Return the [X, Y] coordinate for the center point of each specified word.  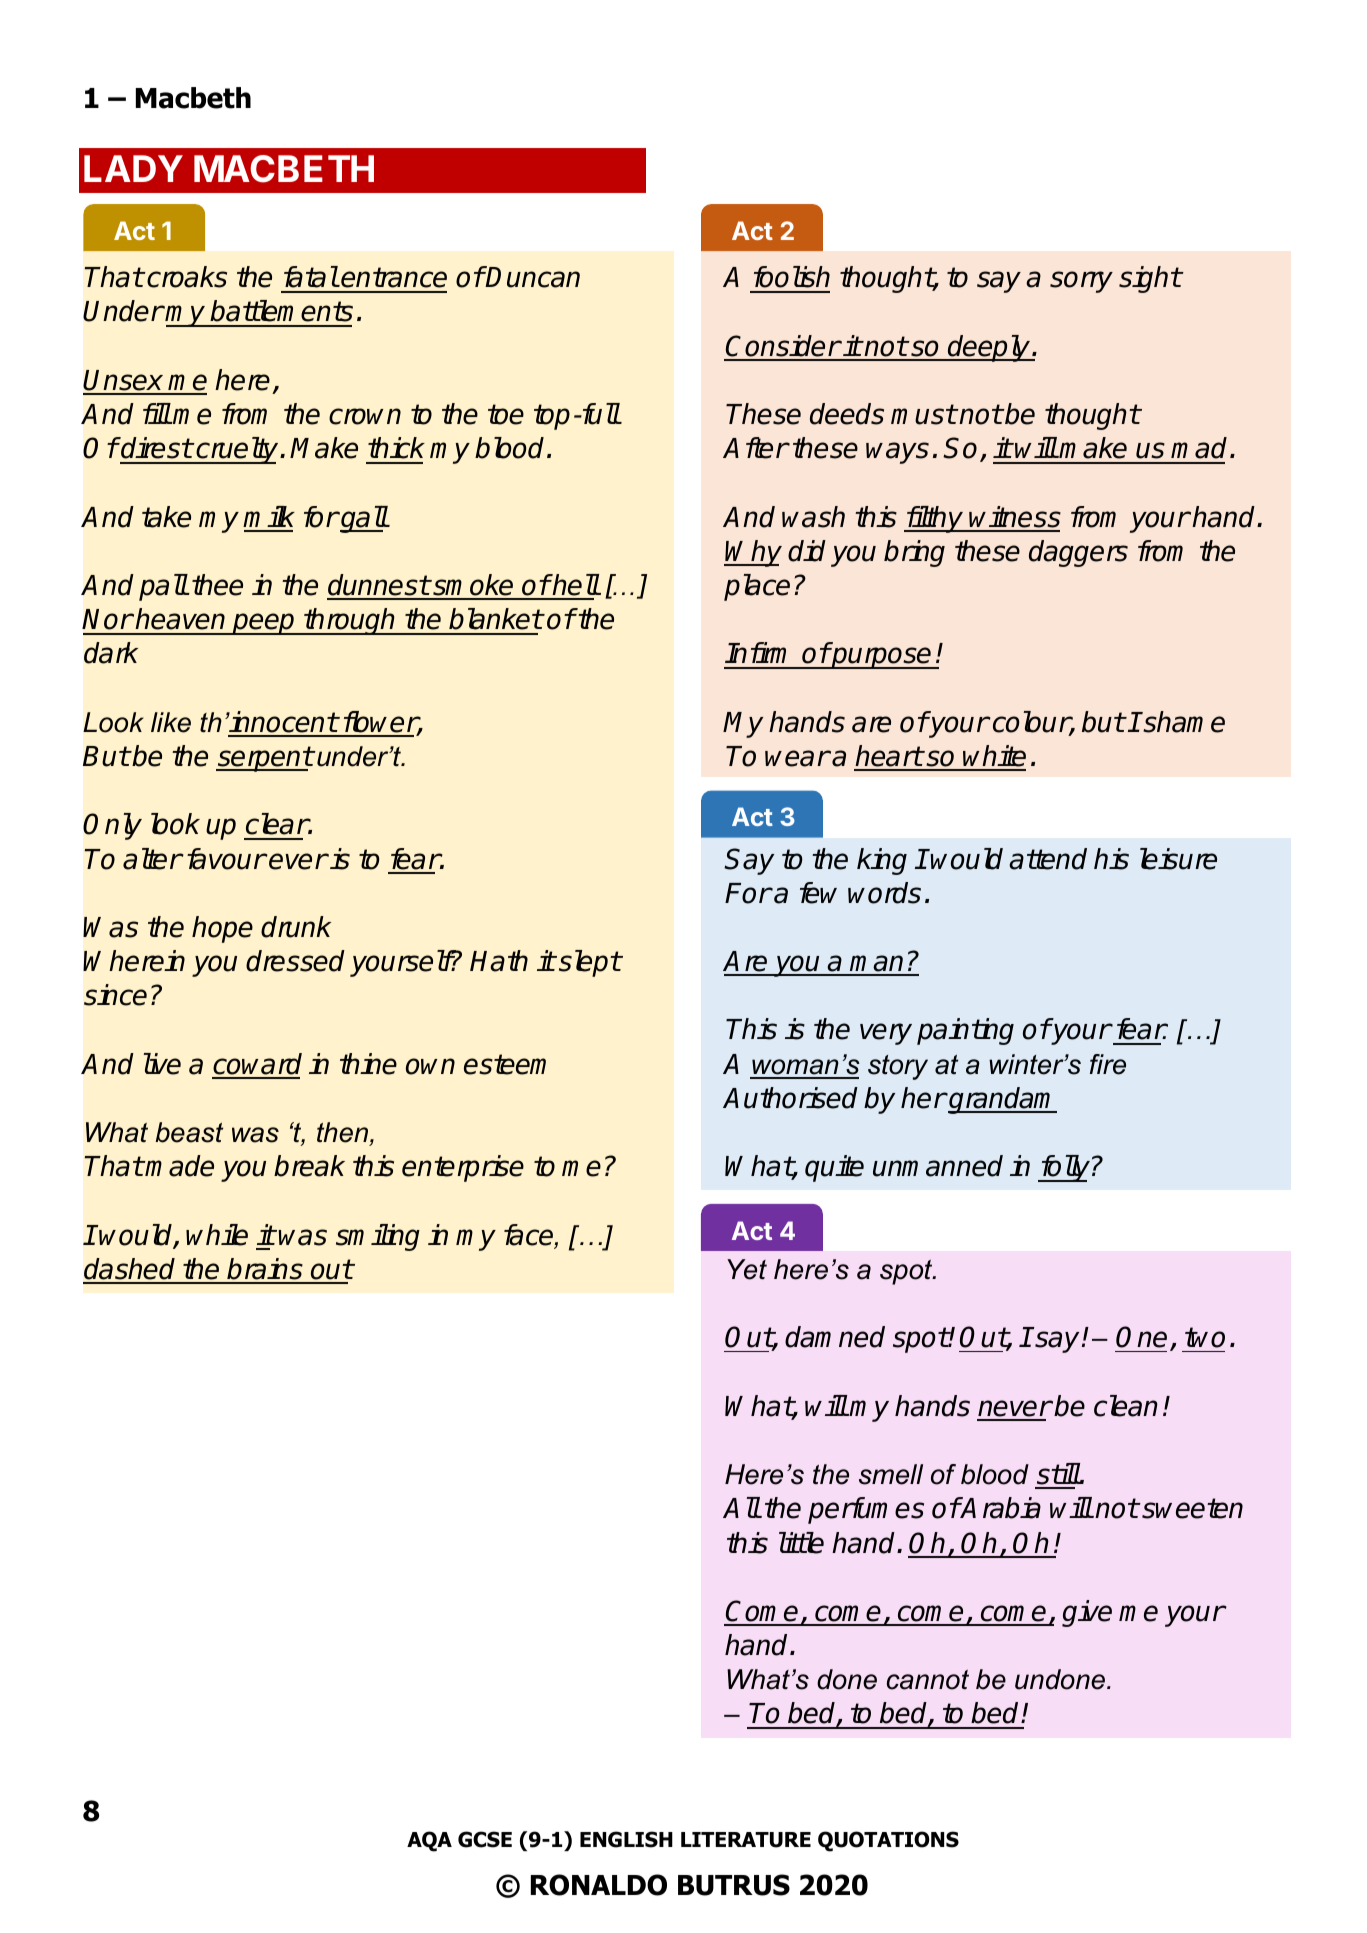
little [801, 1543]
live [162, 1064]
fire [1108, 1064]
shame [1183, 722]
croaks [186, 277]
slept [590, 963]
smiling [378, 1237]
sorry [1081, 282]
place [757, 587]
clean [1126, 1406]
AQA [429, 1841]
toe [506, 414]
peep [264, 624]
